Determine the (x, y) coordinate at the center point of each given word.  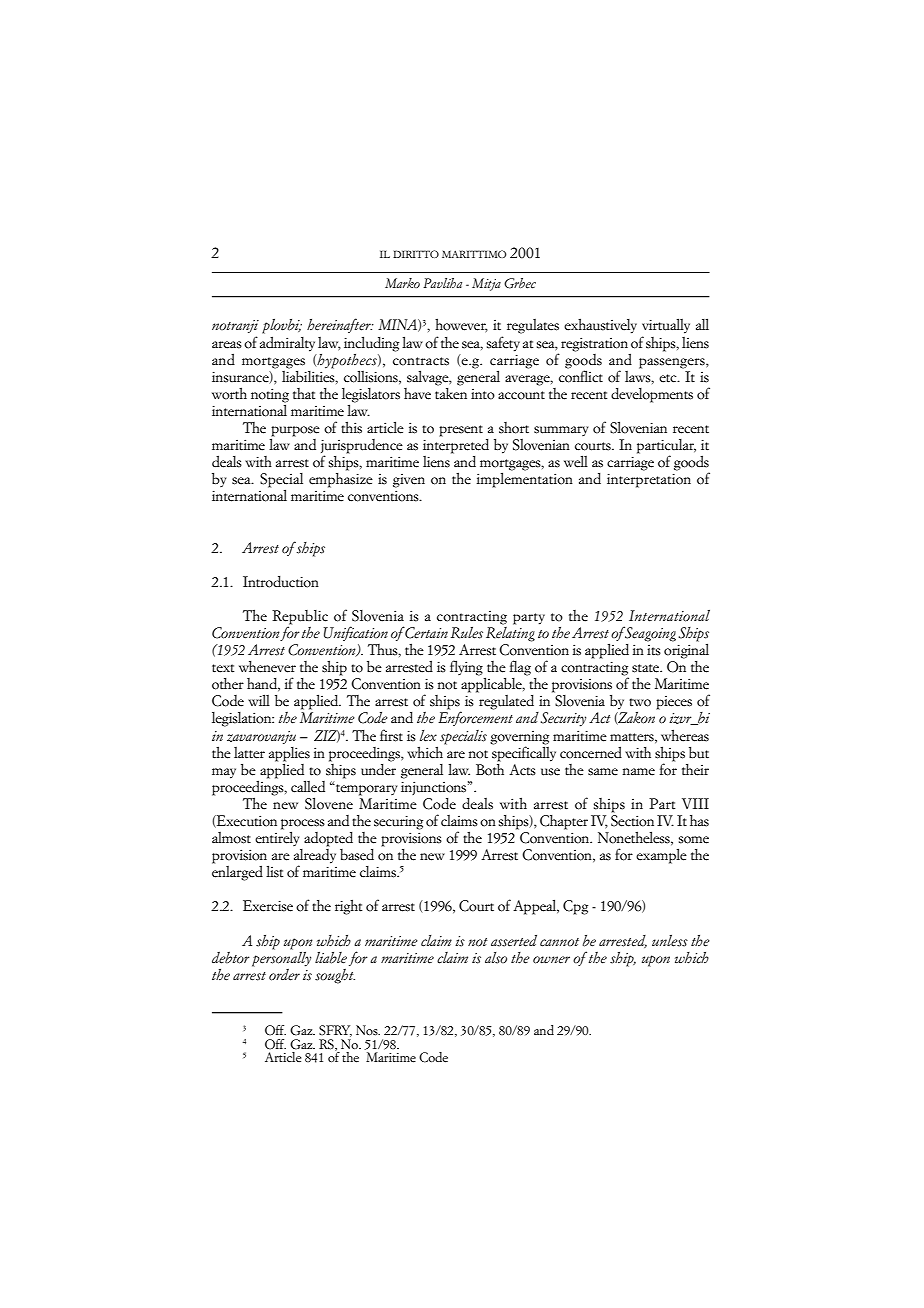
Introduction (281, 582)
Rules (467, 633)
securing (398, 822)
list (274, 871)
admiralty (287, 344)
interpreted (456, 445)
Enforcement (475, 718)
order (284, 975)
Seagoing (650, 634)
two (640, 702)
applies (289, 754)
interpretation (649, 480)
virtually (666, 326)
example (661, 856)
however (461, 325)
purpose (295, 432)
